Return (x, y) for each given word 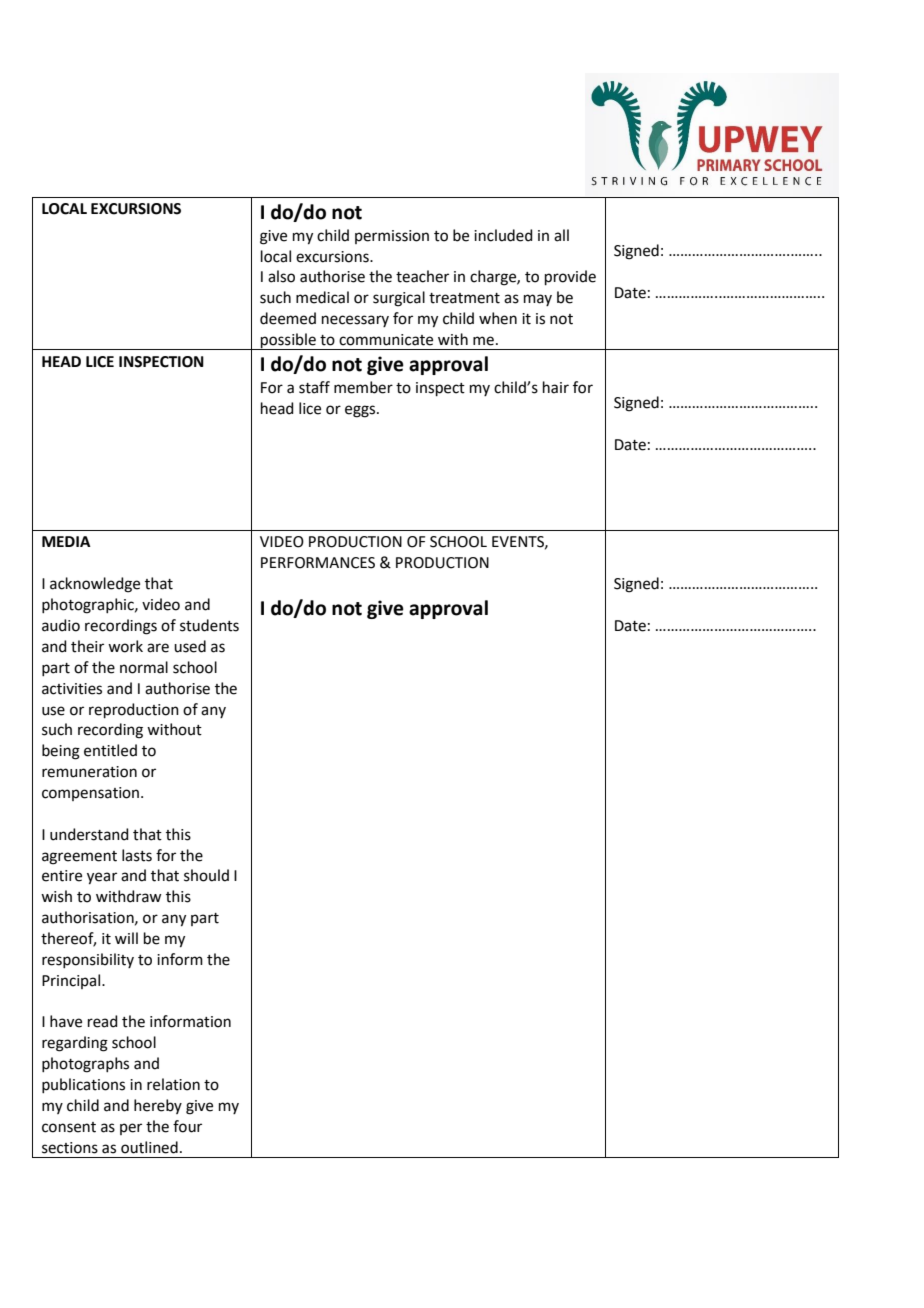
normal (144, 667)
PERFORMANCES (318, 563)
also (281, 276)
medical (322, 297)
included (503, 235)
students (209, 625)
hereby (158, 1106)
